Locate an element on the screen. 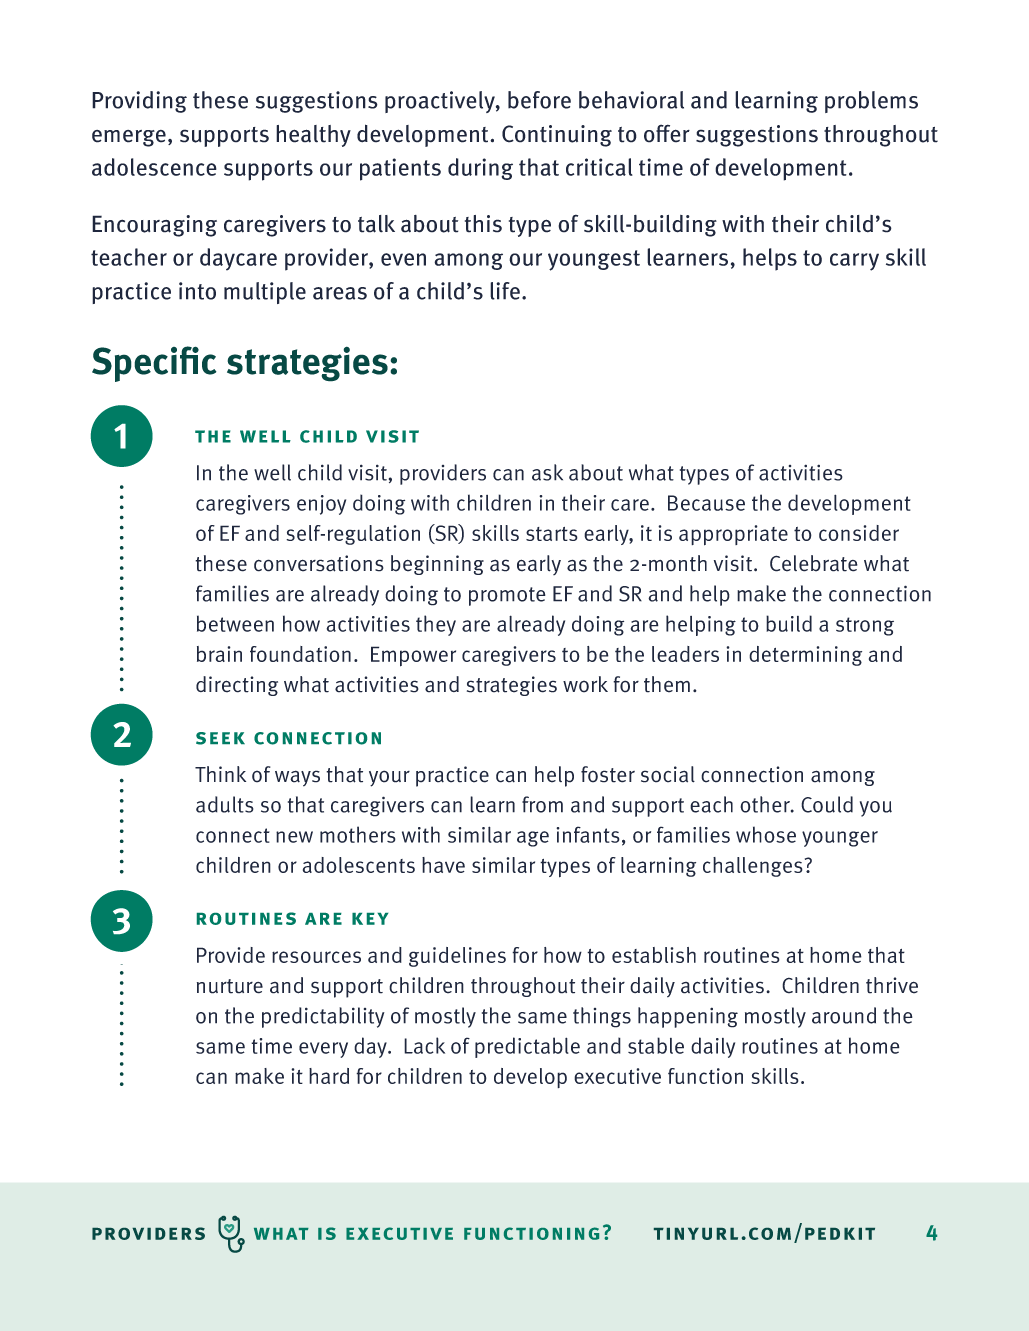 The width and height of the screenshot is (1029, 1331). nurture is located at coordinates (230, 986).
